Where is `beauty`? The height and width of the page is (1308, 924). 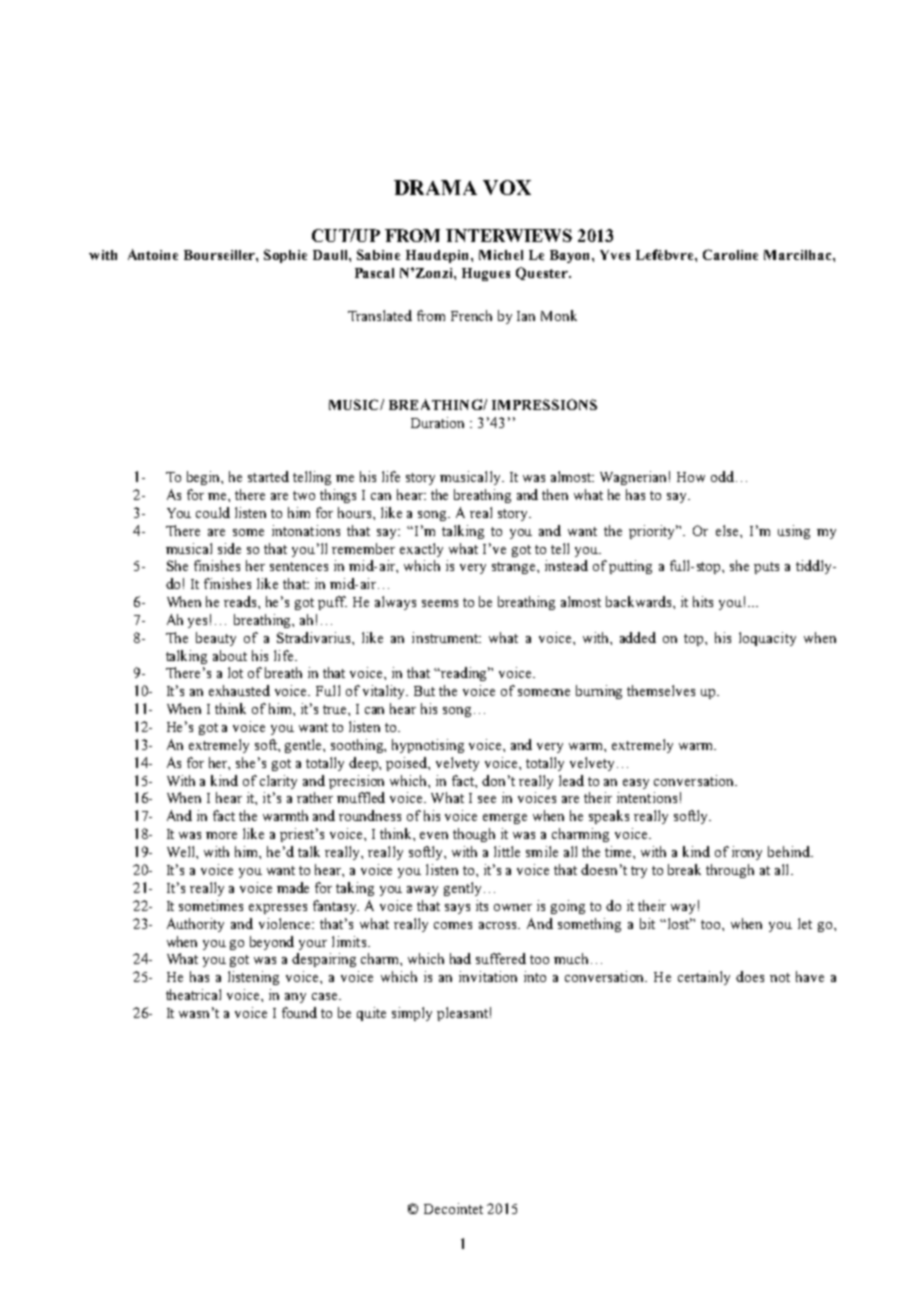
beauty is located at coordinates (216, 639).
